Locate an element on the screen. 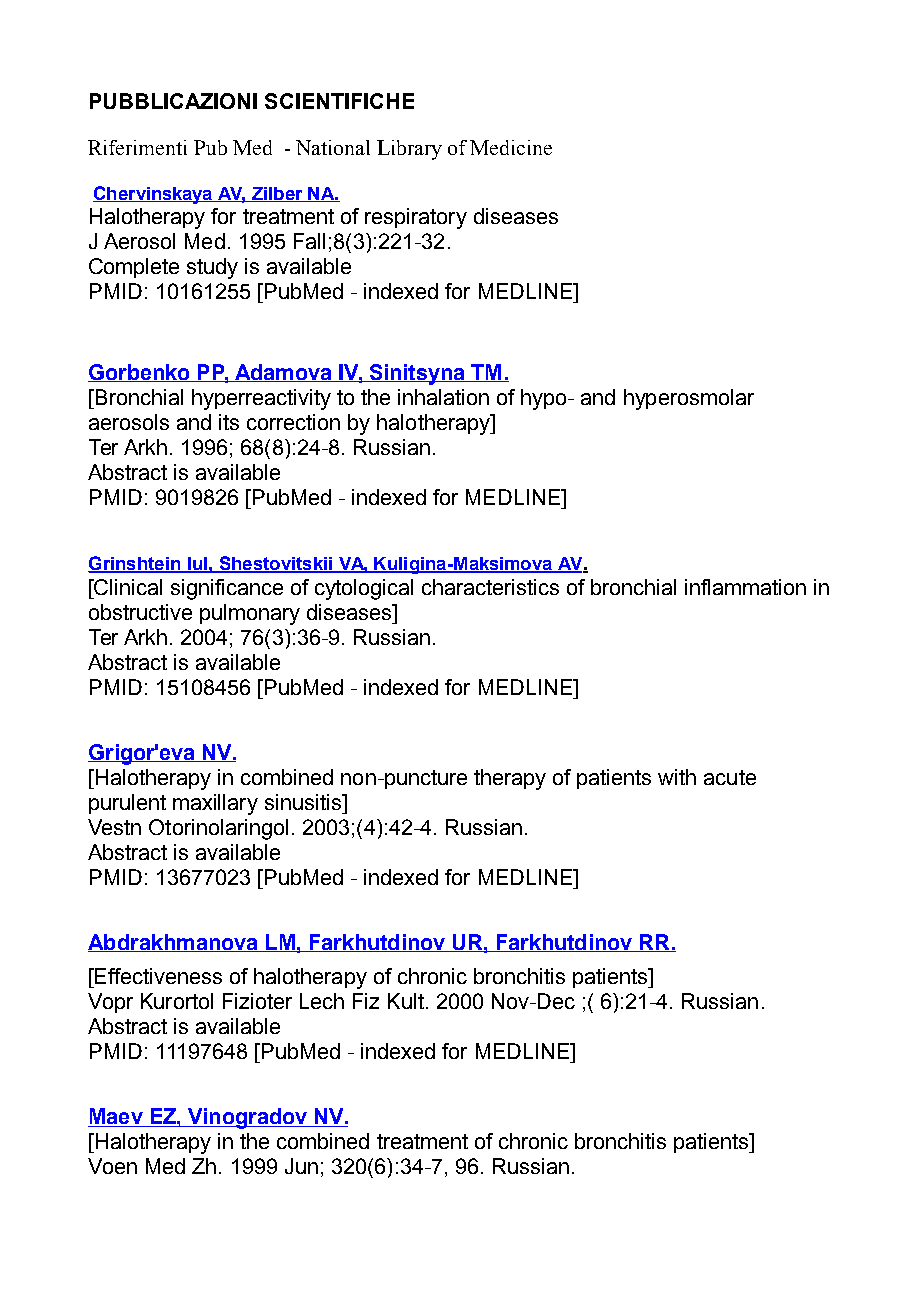 The image size is (924, 1308). with is located at coordinates (677, 777).
